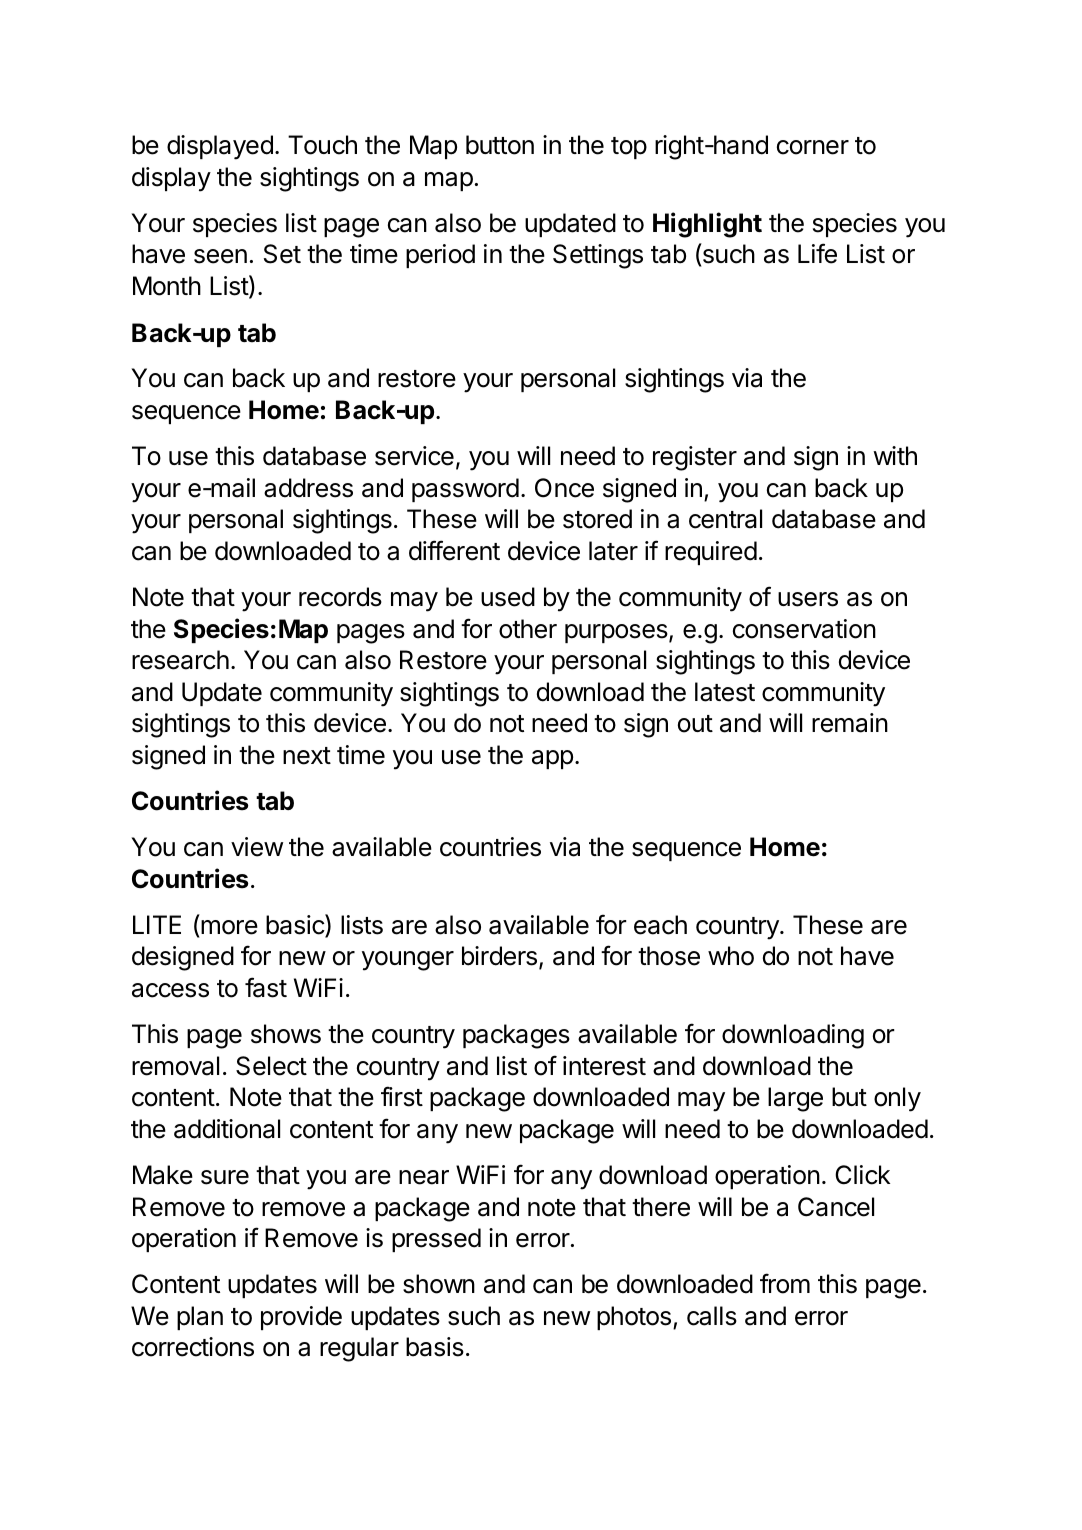  I want to click on app, so click(552, 759).
